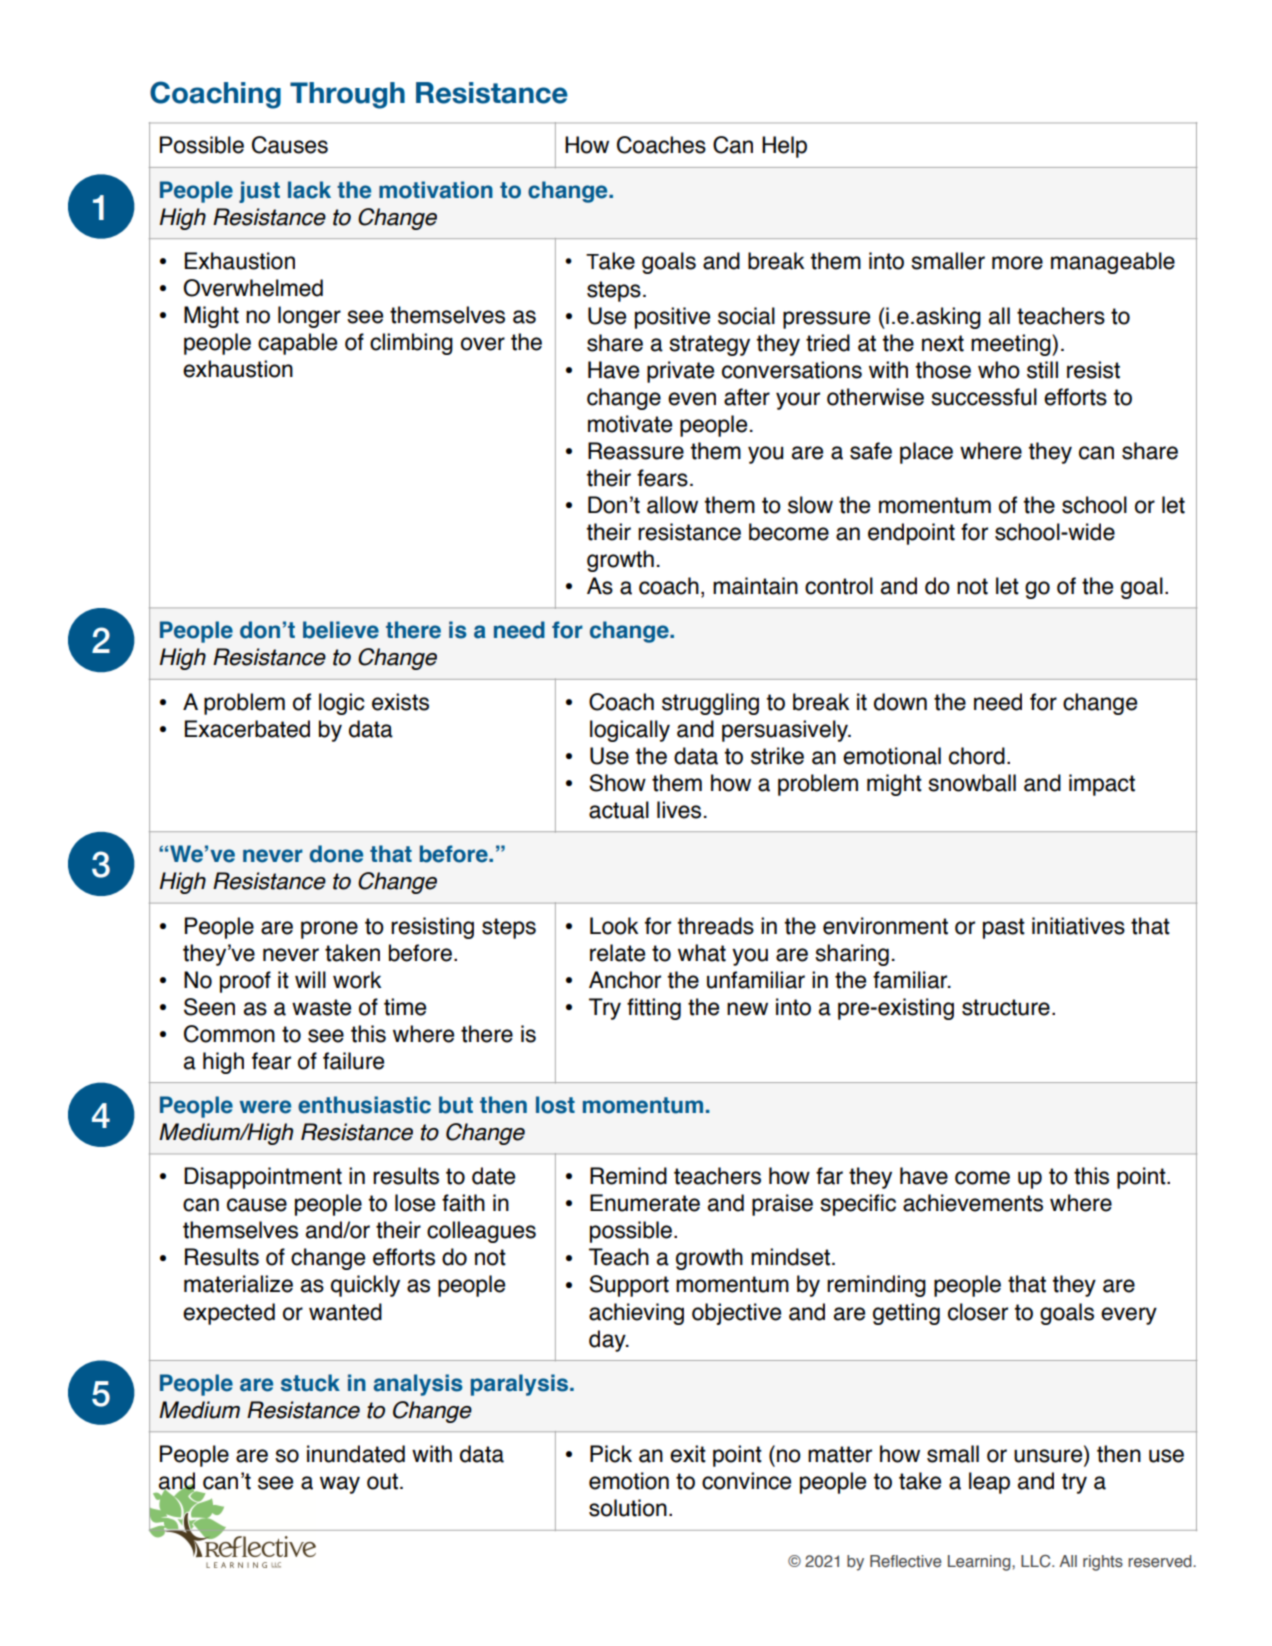 The image size is (1272, 1646). Describe the element at coordinates (702, 953) in the page. I see `what` at that location.
